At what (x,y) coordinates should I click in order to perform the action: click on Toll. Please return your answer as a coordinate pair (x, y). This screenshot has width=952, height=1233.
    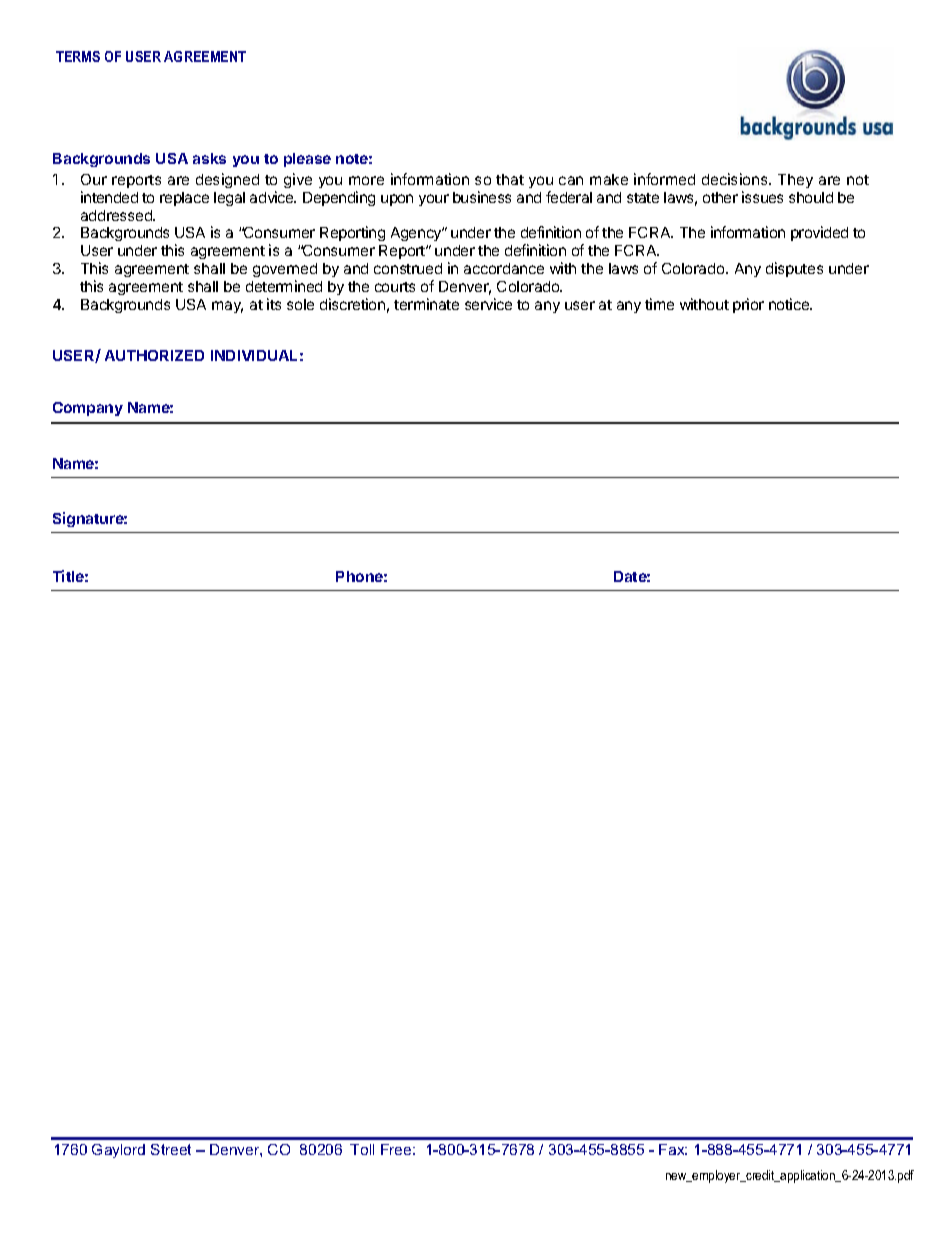
    Looking at the image, I should click on (362, 1149).
